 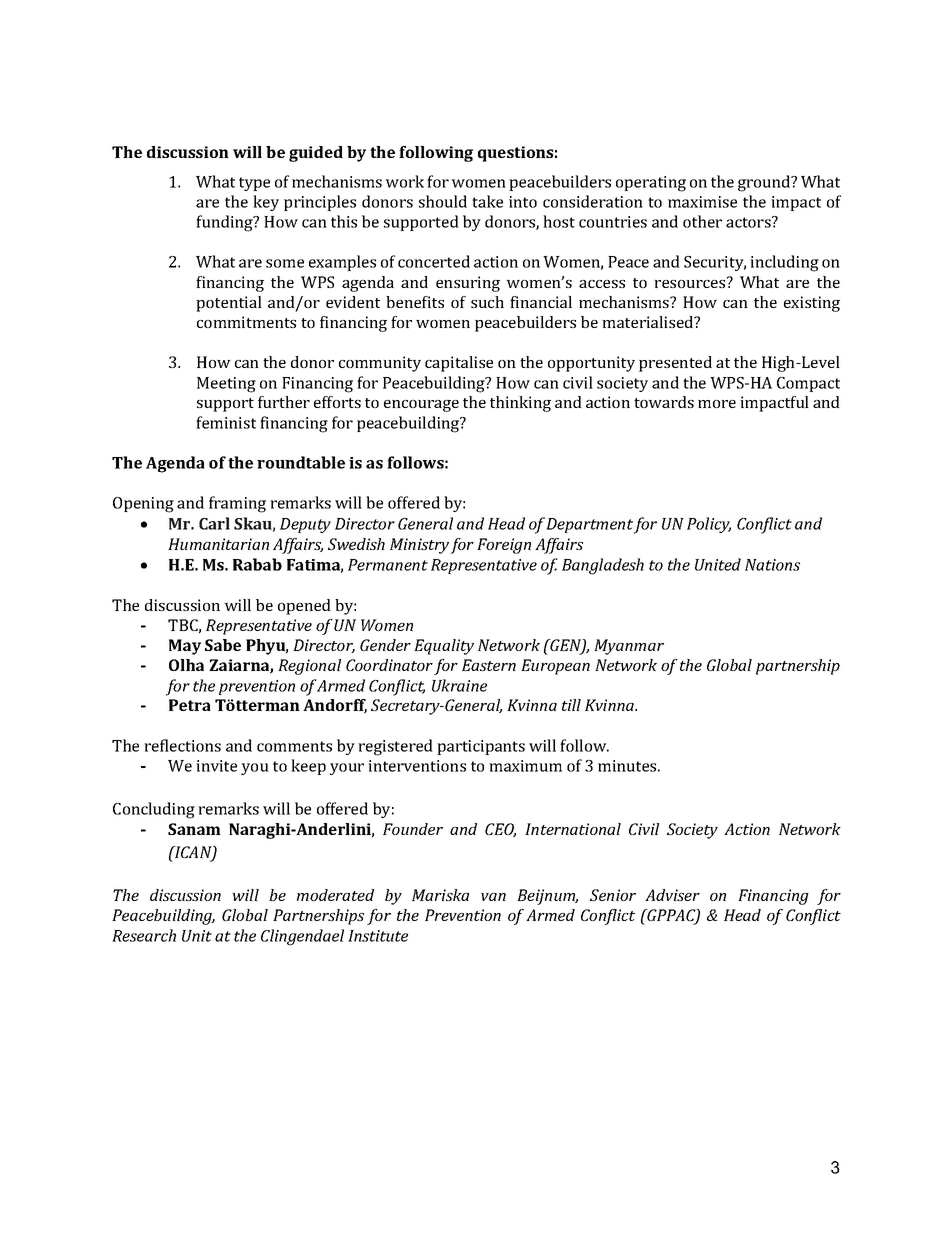 What do you see at coordinates (254, 184) in the screenshot?
I see `type` at bounding box center [254, 184].
